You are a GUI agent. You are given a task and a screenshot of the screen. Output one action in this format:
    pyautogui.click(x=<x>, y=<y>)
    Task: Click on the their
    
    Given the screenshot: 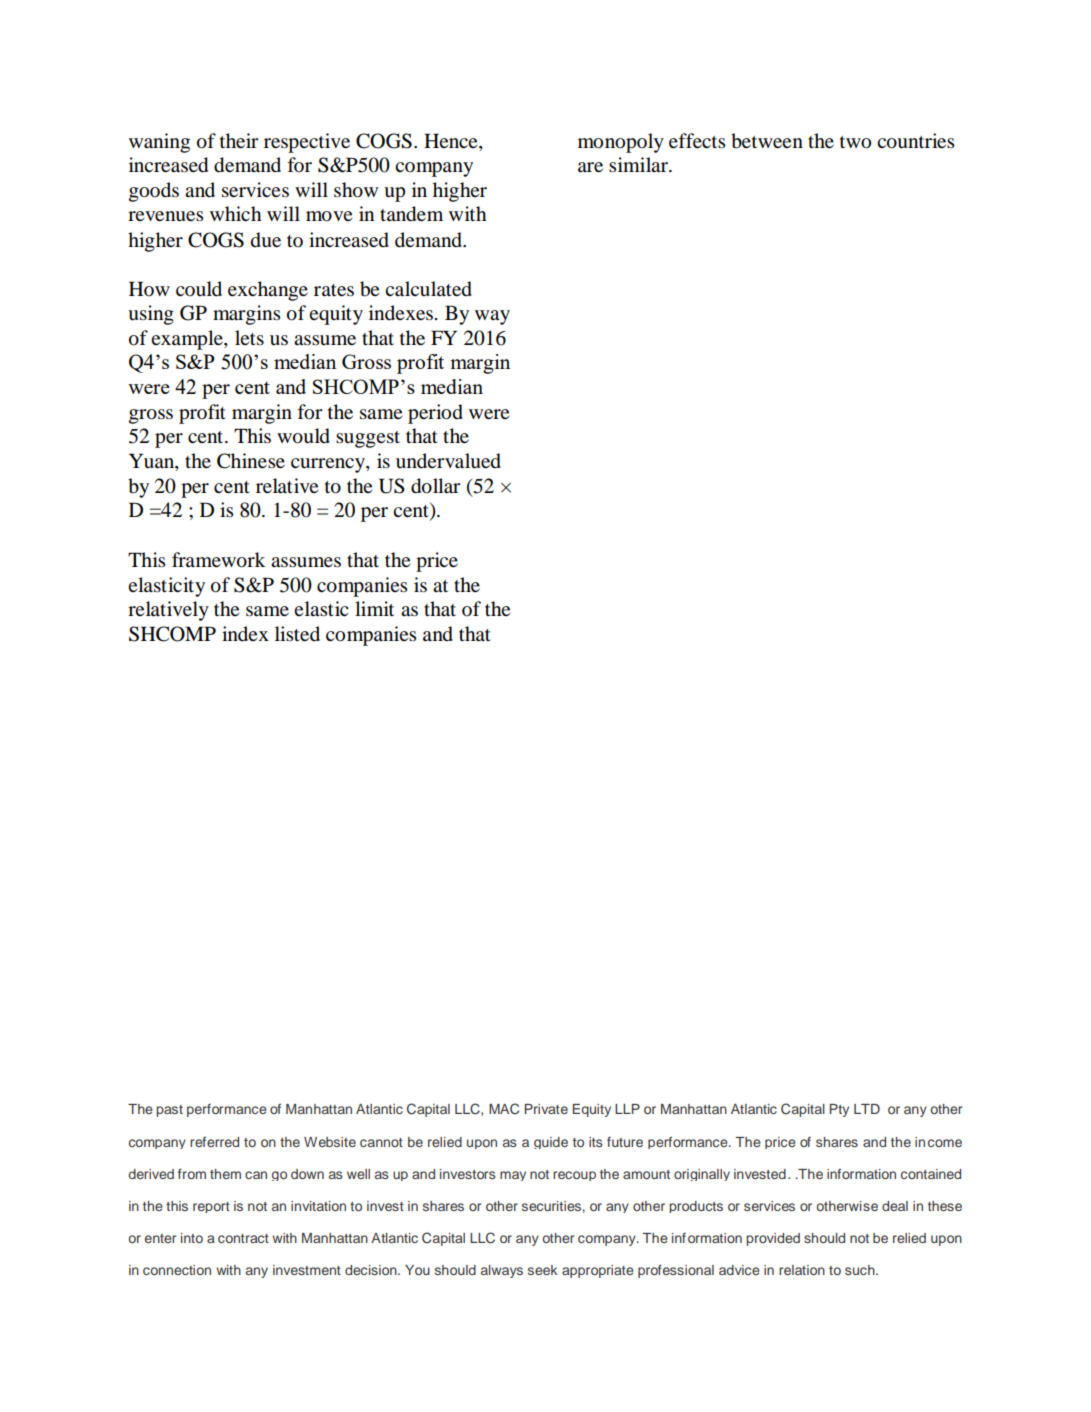 What is the action you would take?
    pyautogui.click(x=239, y=140)
